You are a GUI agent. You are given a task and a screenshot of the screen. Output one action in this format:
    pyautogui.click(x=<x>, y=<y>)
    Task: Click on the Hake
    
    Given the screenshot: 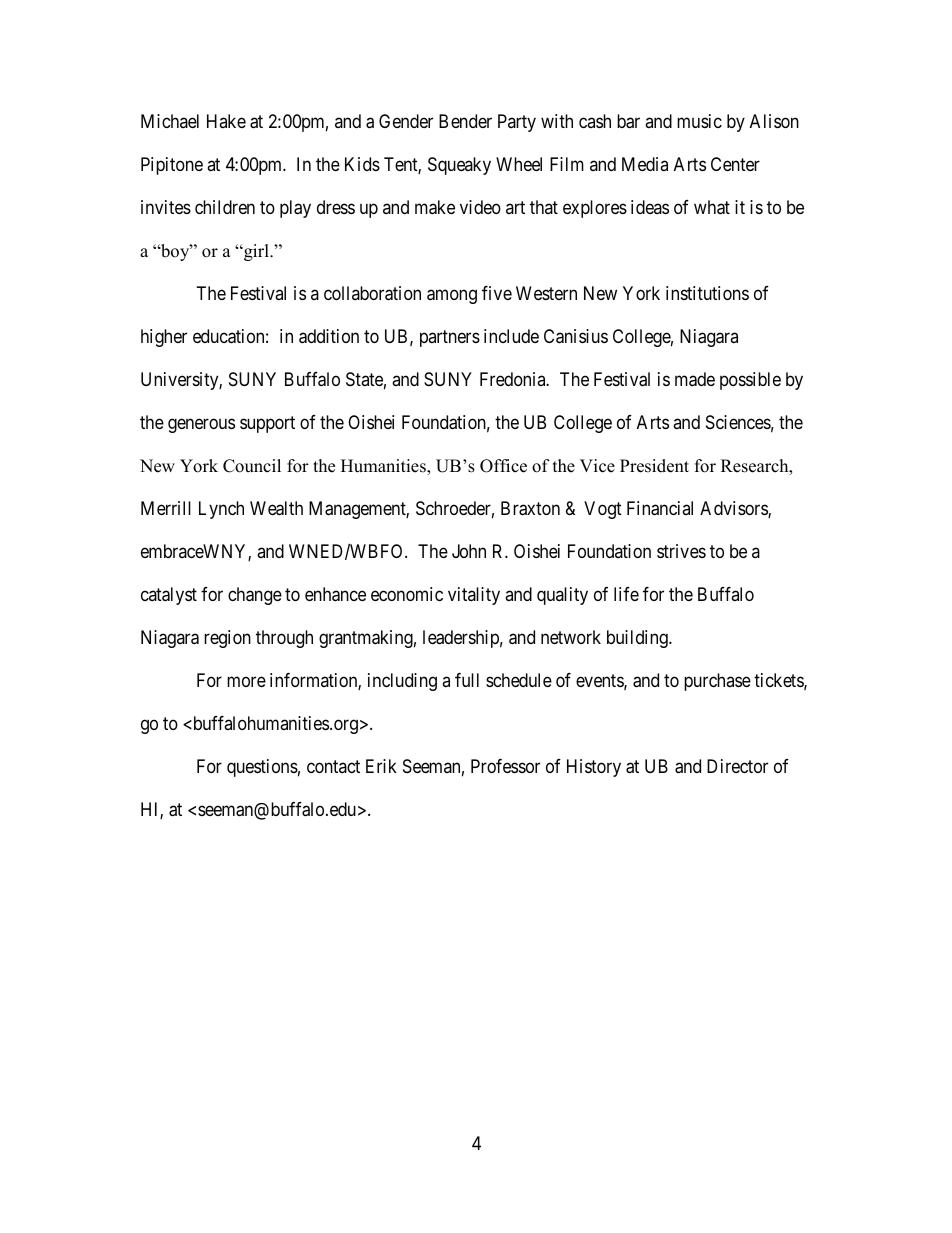 What is the action you would take?
    pyautogui.click(x=226, y=121)
